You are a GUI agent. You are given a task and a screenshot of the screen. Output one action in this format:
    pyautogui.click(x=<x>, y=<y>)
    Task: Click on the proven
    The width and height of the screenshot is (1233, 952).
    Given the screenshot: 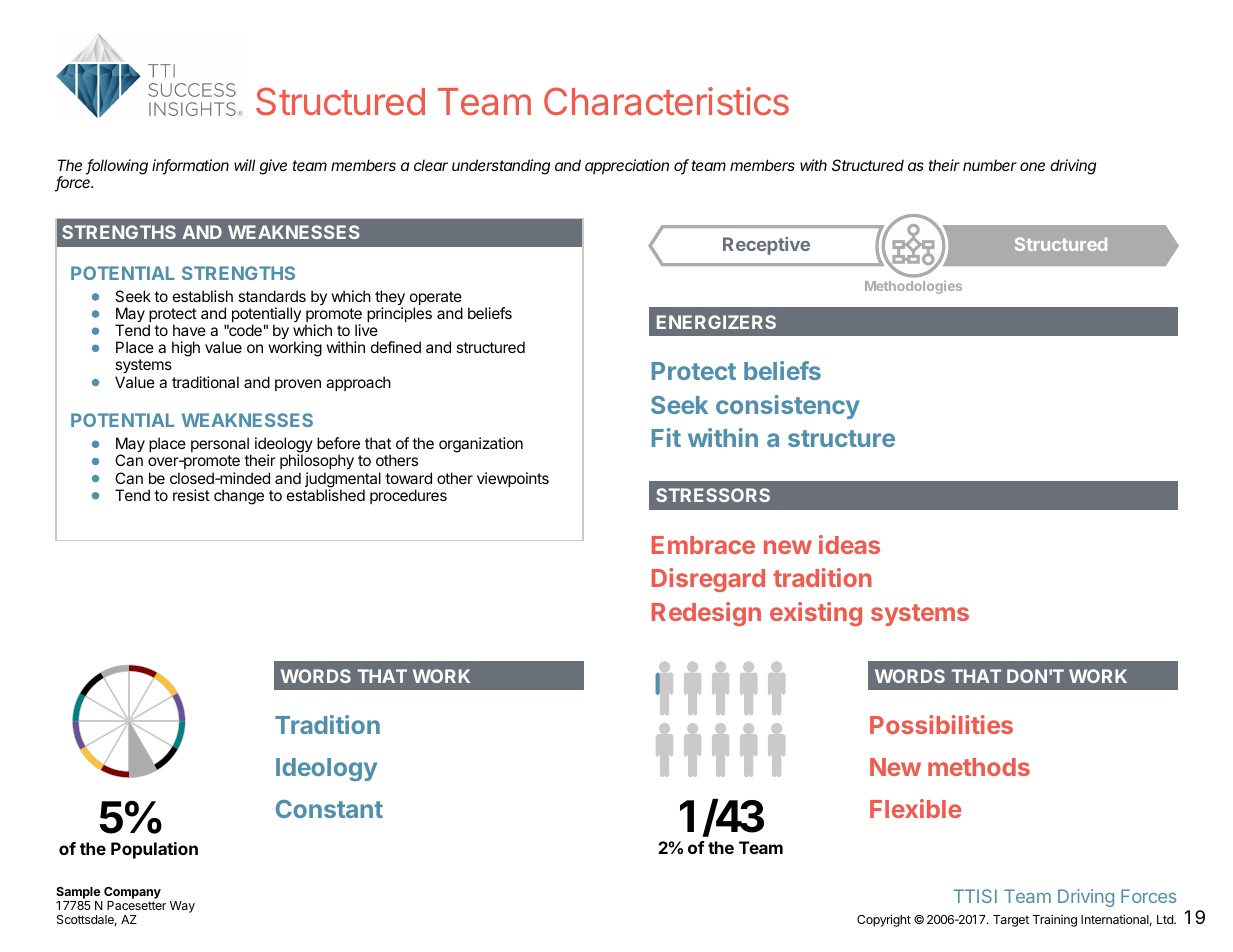 What is the action you would take?
    pyautogui.click(x=298, y=385)
